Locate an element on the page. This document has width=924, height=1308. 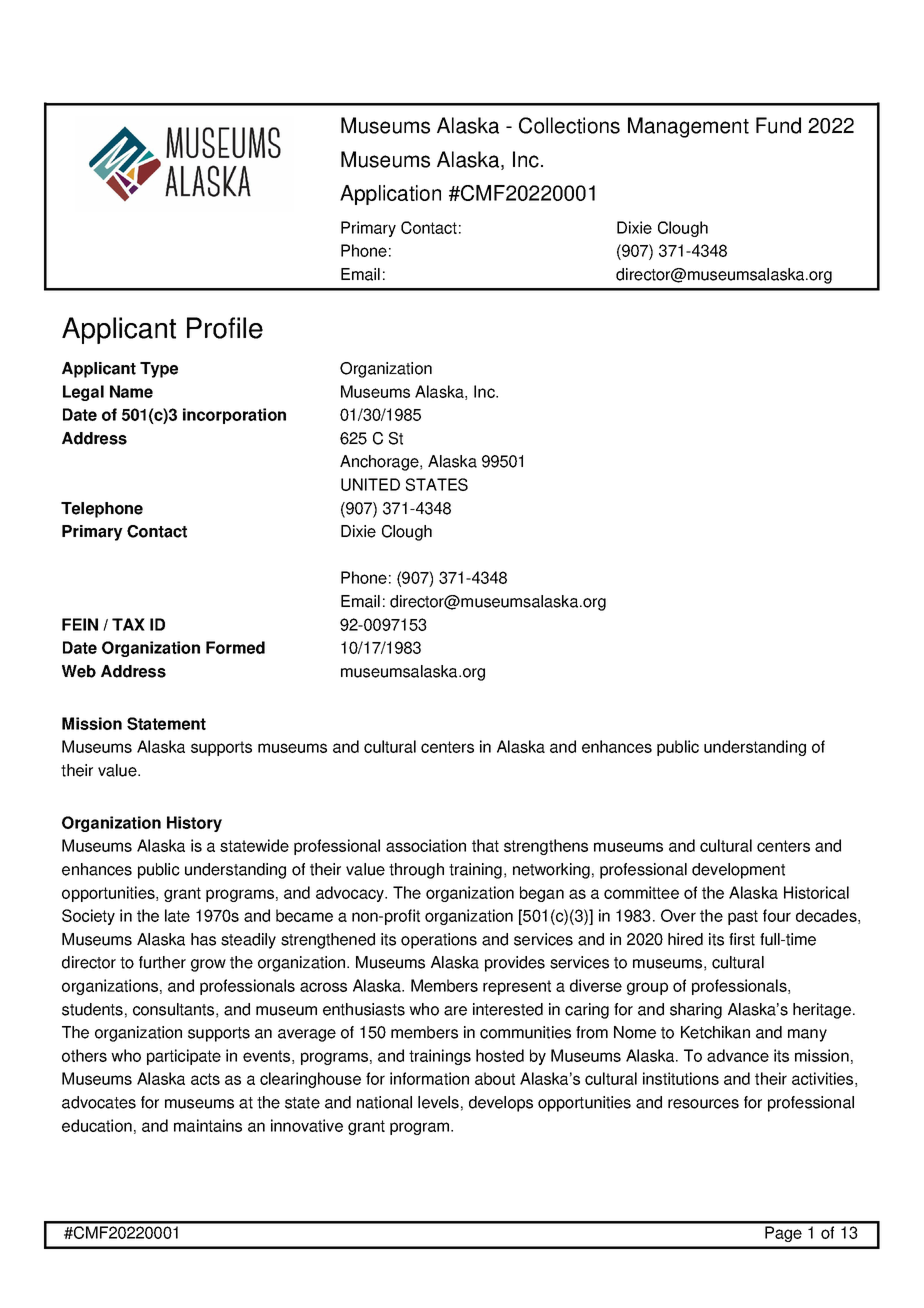
Application is located at coordinates (390, 195).
